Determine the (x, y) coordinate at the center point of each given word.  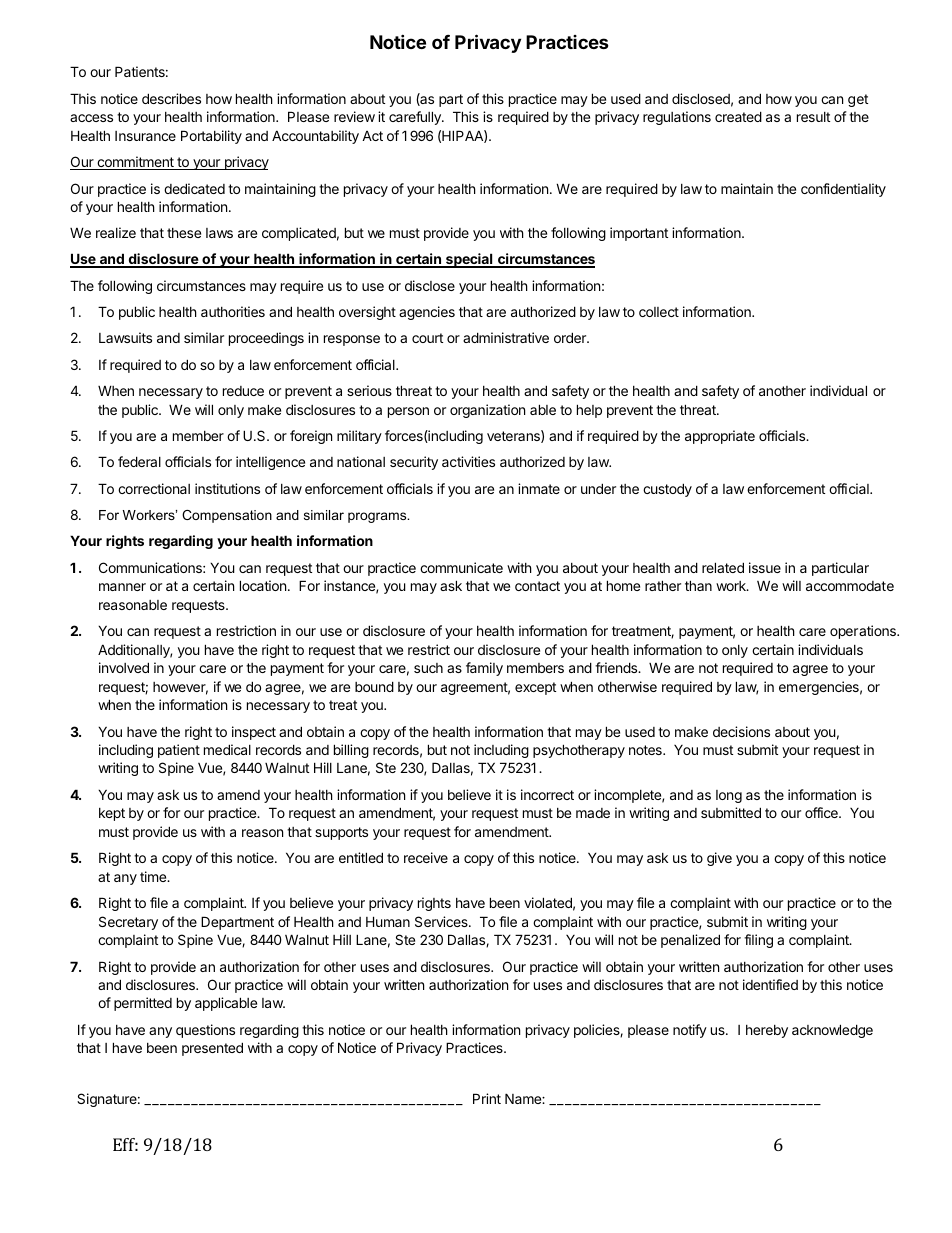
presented (212, 1049)
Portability (211, 137)
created (738, 116)
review (354, 116)
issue (765, 567)
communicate (461, 567)
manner (122, 587)
